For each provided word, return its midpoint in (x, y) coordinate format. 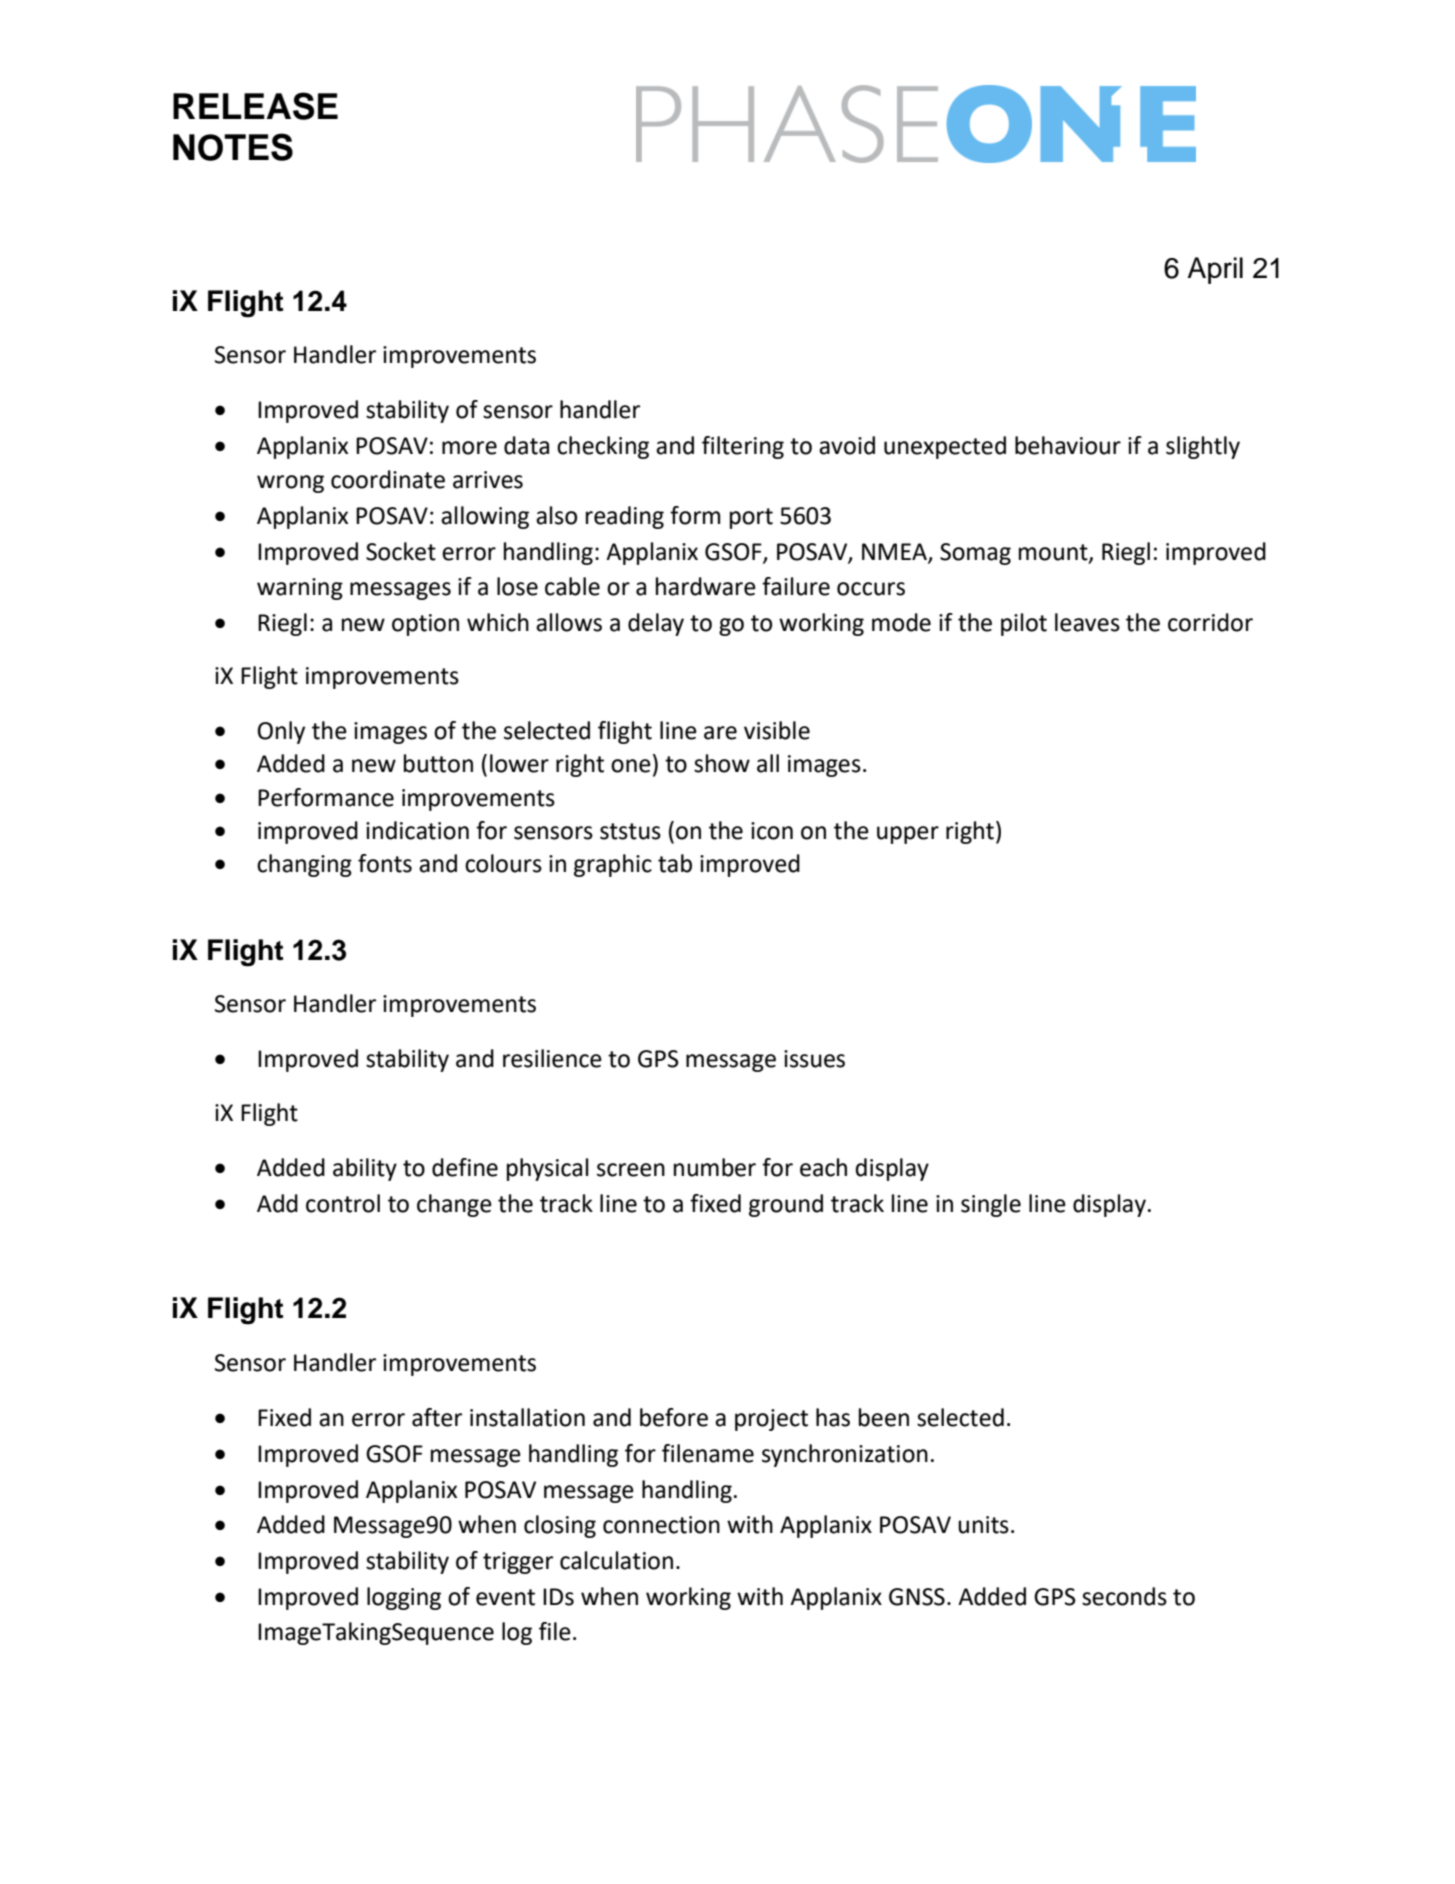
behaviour (1068, 445)
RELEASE (255, 106)
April (1215, 270)
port (751, 518)
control (343, 1203)
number (715, 1167)
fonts (385, 863)
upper (908, 835)
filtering (743, 447)
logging (404, 1598)
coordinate (388, 479)
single (991, 1205)
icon (772, 831)
